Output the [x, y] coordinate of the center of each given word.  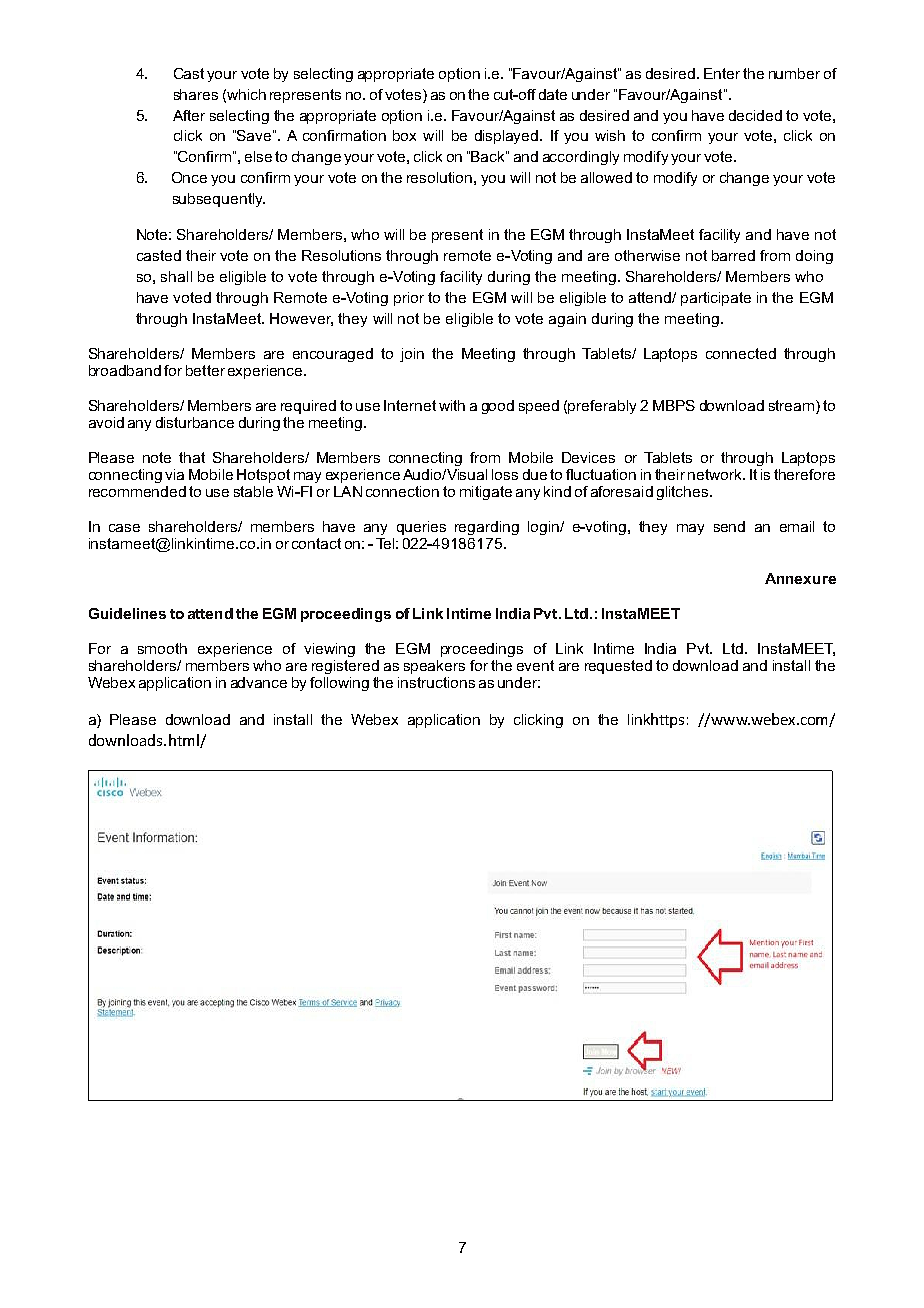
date [553, 94]
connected [741, 353]
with [452, 405]
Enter [722, 73]
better [205, 370]
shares [196, 94]
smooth [162, 648]
